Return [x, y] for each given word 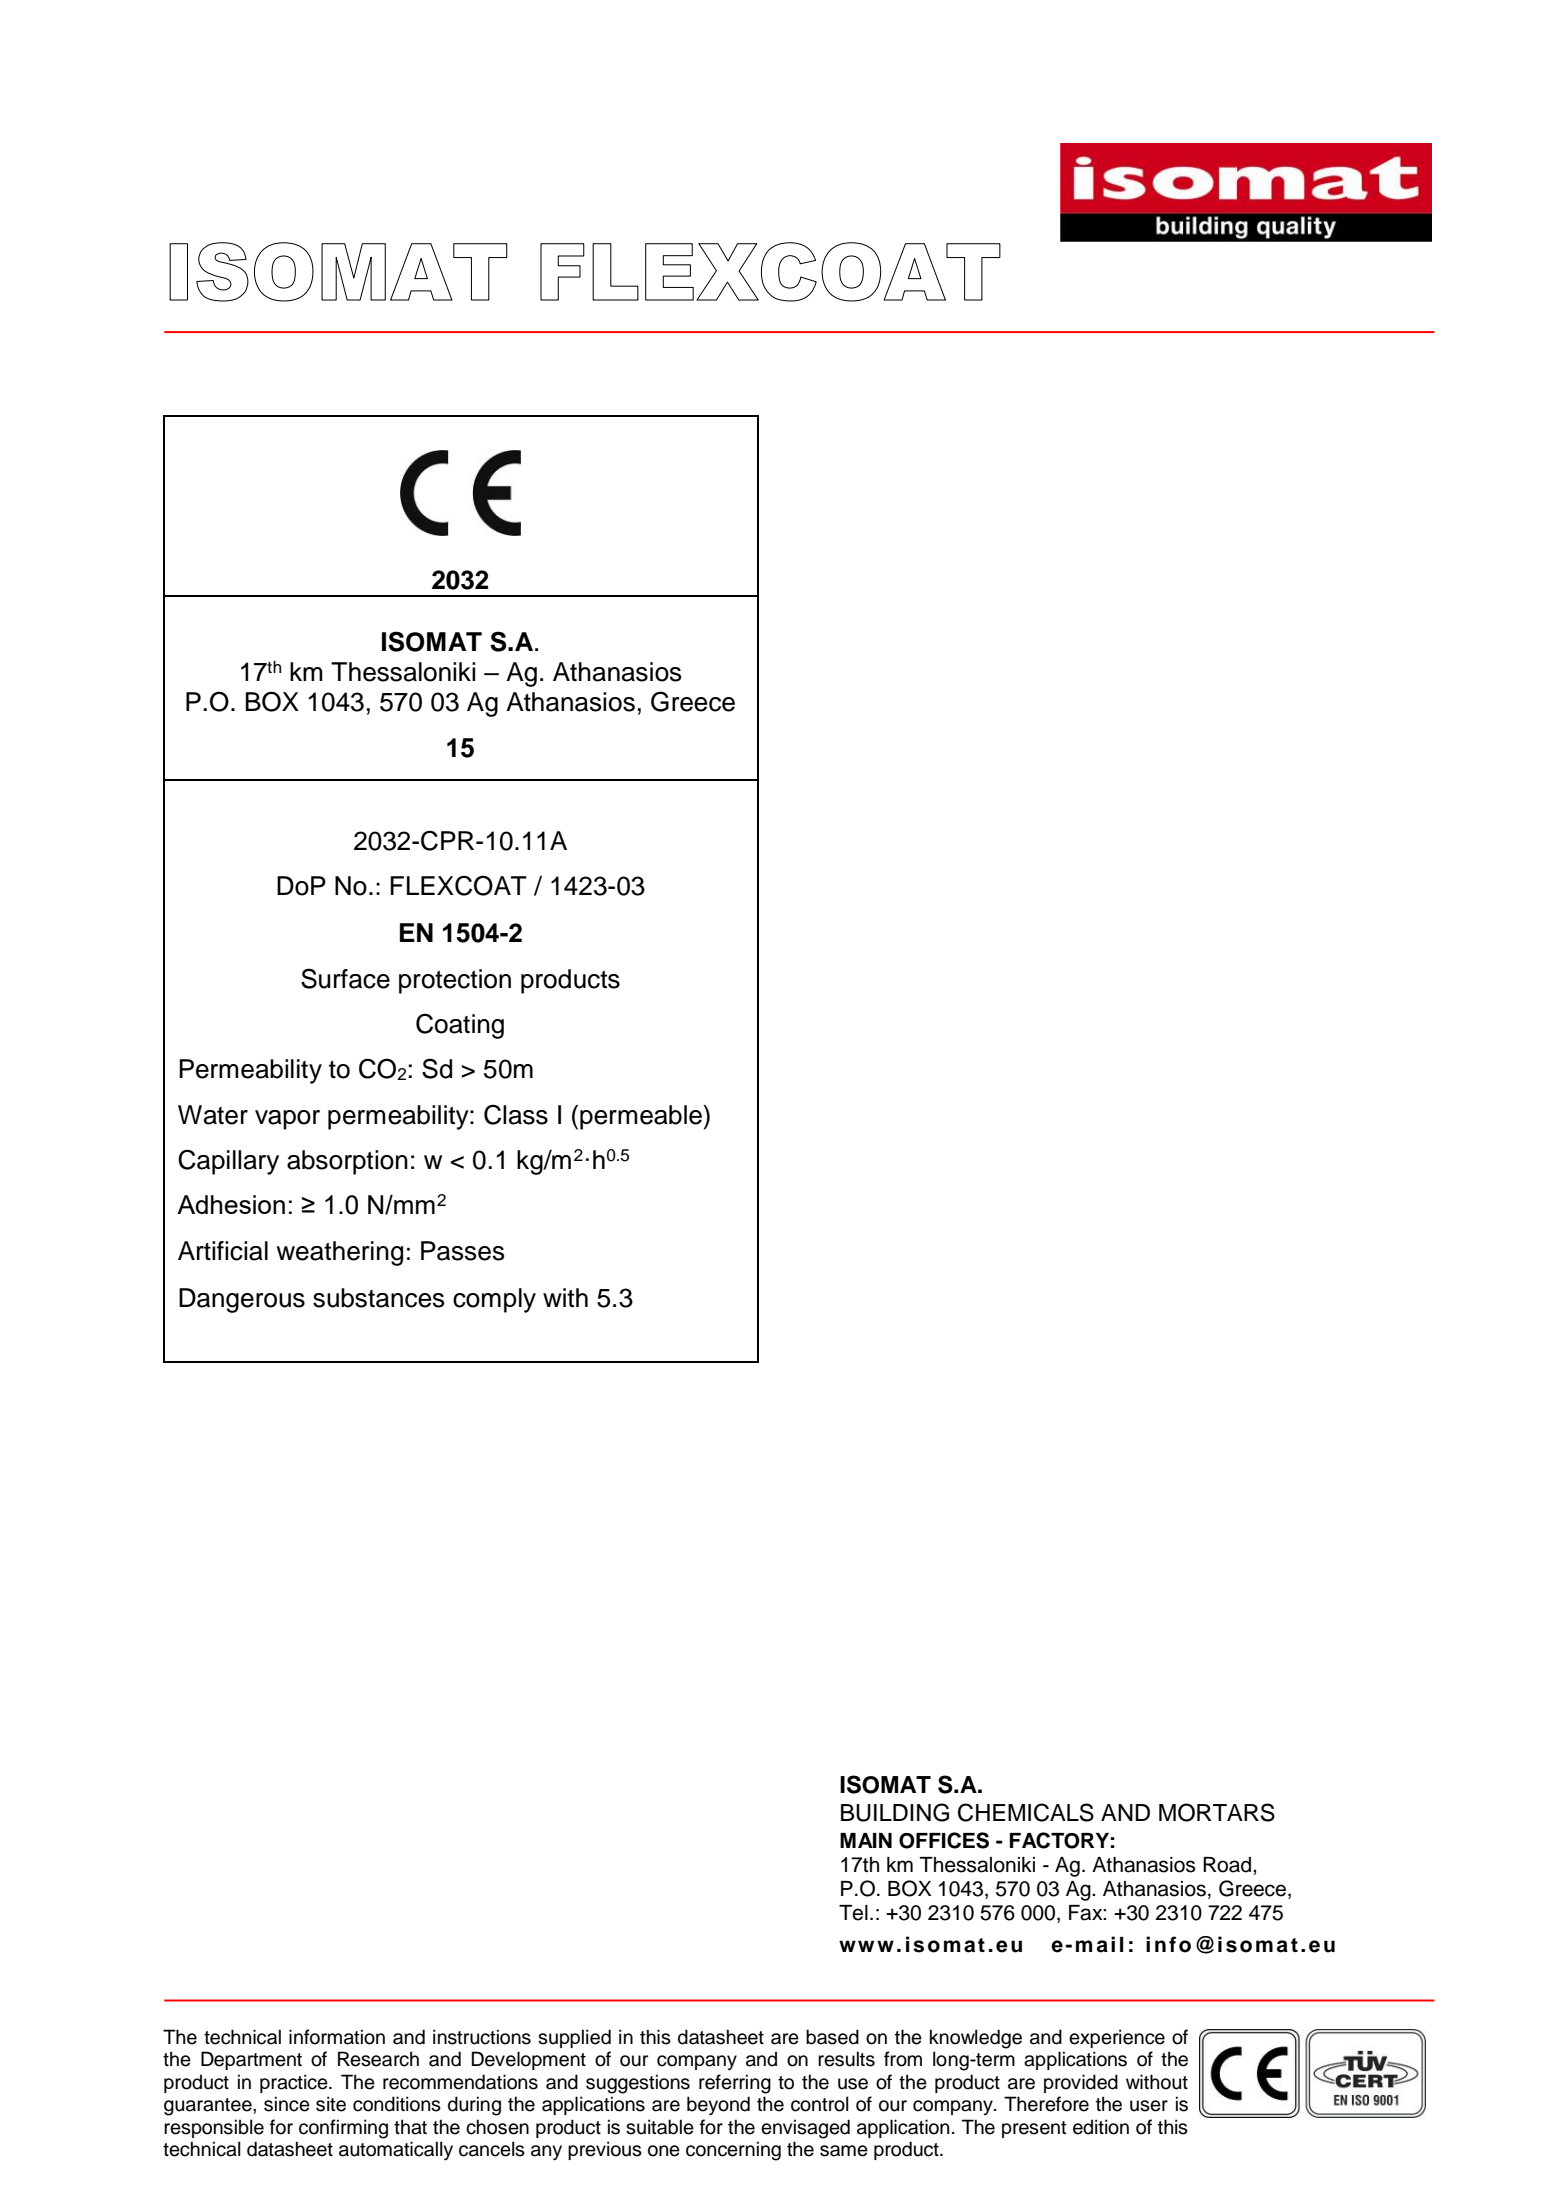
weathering [339, 1253]
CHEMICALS [1026, 1812]
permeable [642, 1117]
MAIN [866, 1840]
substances [379, 1298]
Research [378, 2059]
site [331, 2104]
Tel [853, 1913]
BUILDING [895, 1812]
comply [494, 1300]
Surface [345, 978]
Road [1227, 1865]
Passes [463, 1251]
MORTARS [1217, 1812]
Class [516, 1114]
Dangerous [242, 1300]
